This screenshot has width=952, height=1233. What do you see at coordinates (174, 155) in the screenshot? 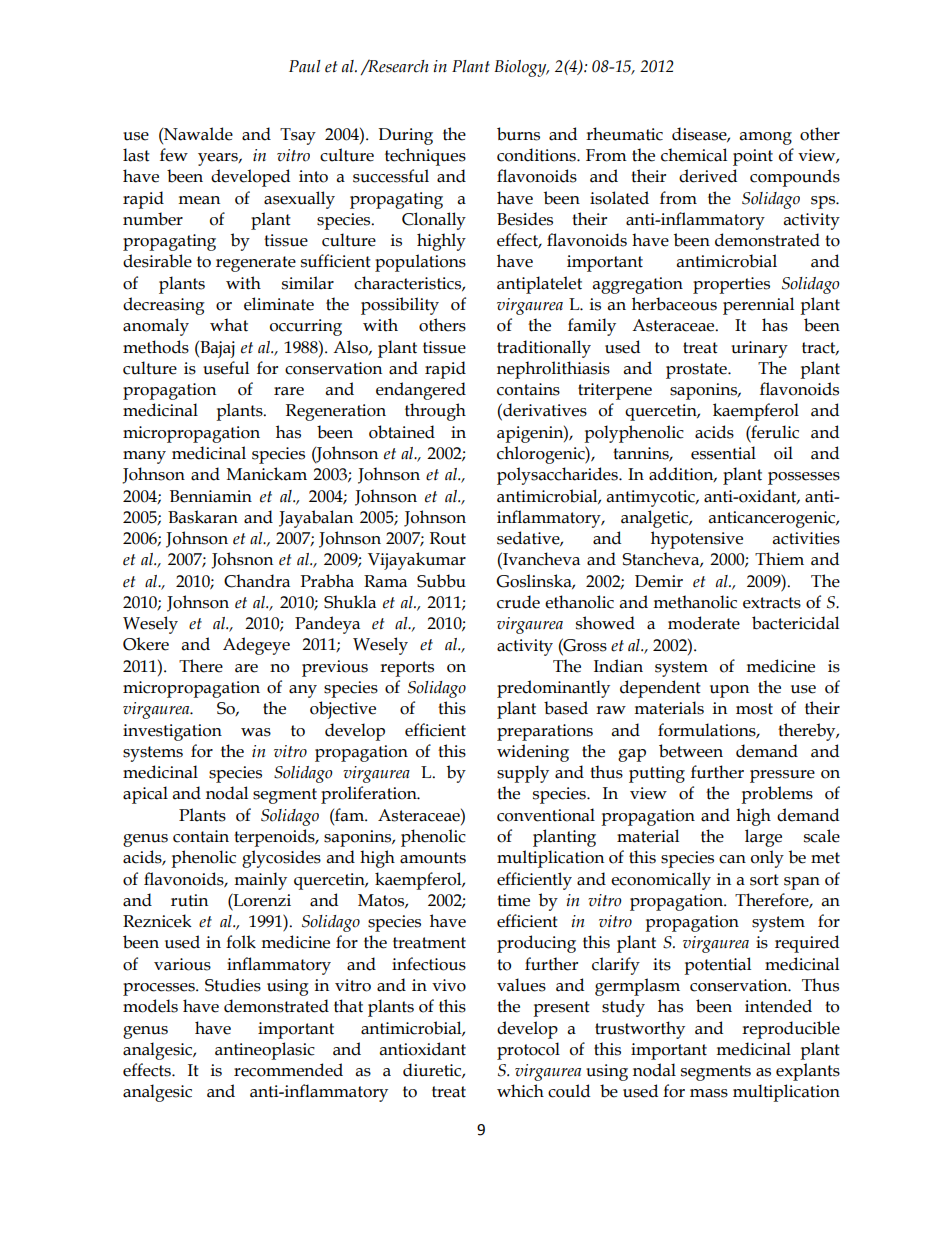
I see `few` at bounding box center [174, 155].
